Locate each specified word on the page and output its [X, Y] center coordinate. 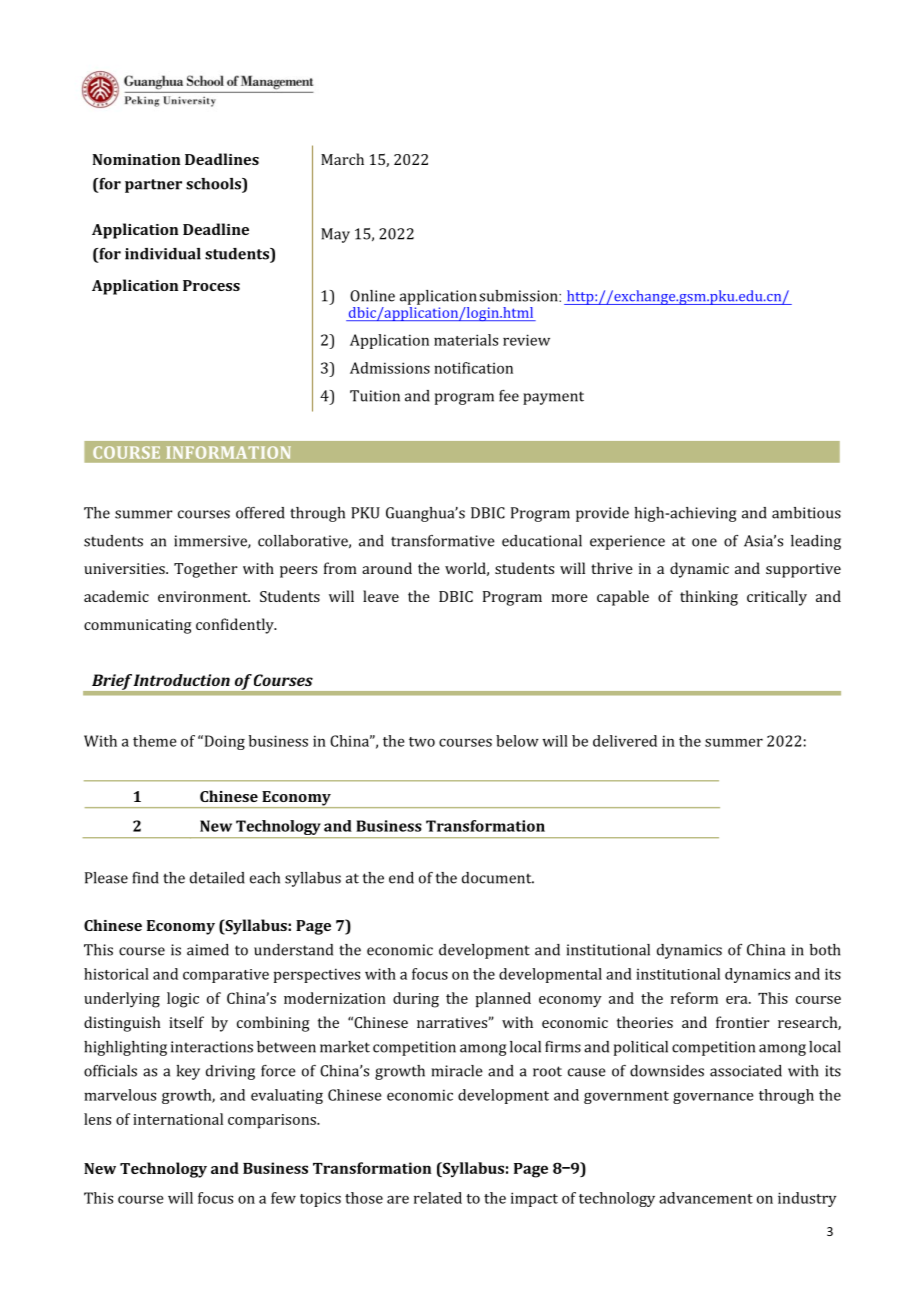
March [342, 159]
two [422, 742]
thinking [709, 598]
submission [519, 296]
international [178, 1119]
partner [153, 186]
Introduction [181, 680]
